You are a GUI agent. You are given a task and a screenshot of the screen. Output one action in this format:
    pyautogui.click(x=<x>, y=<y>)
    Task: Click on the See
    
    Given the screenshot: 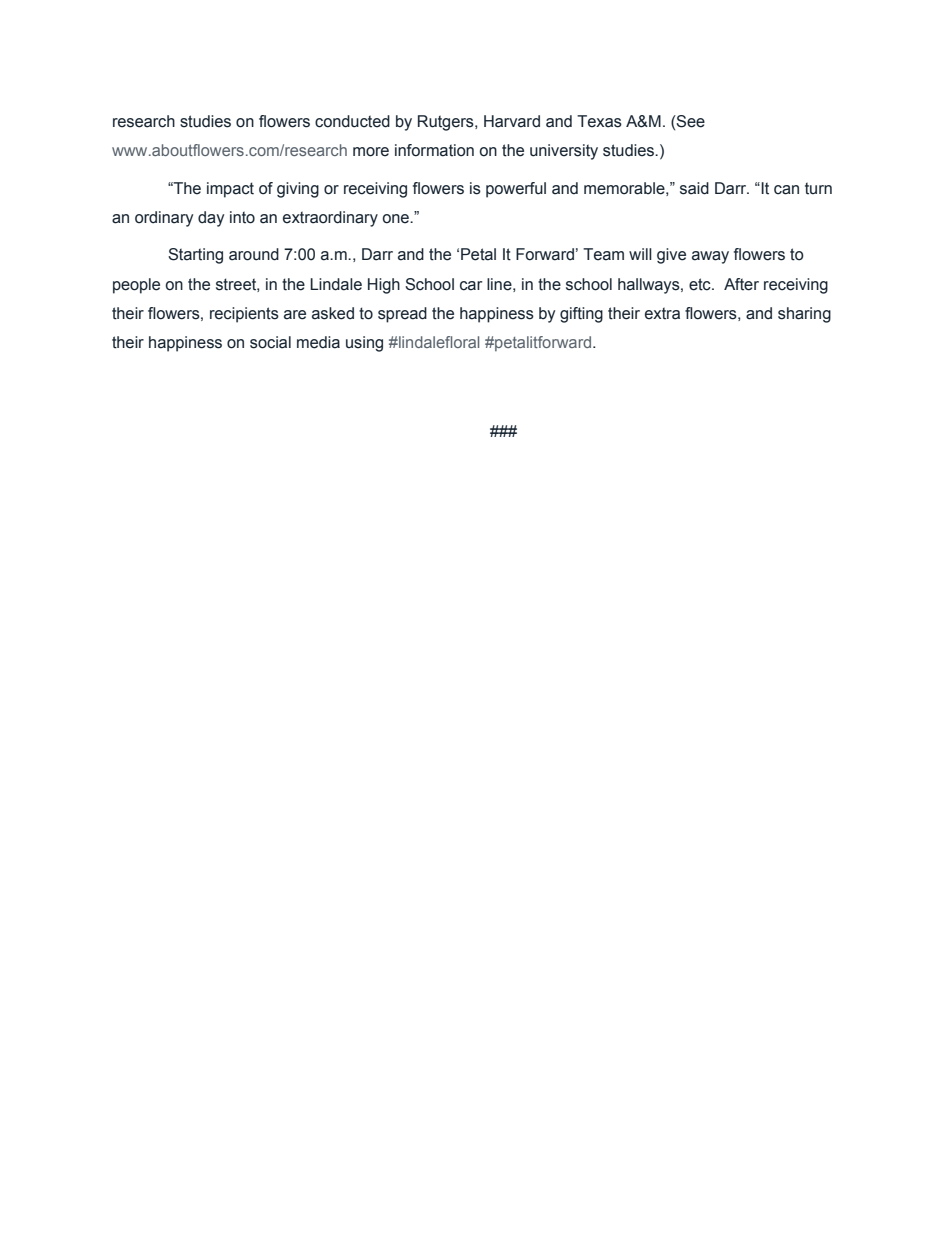 What is the action you would take?
    pyautogui.click(x=690, y=121)
